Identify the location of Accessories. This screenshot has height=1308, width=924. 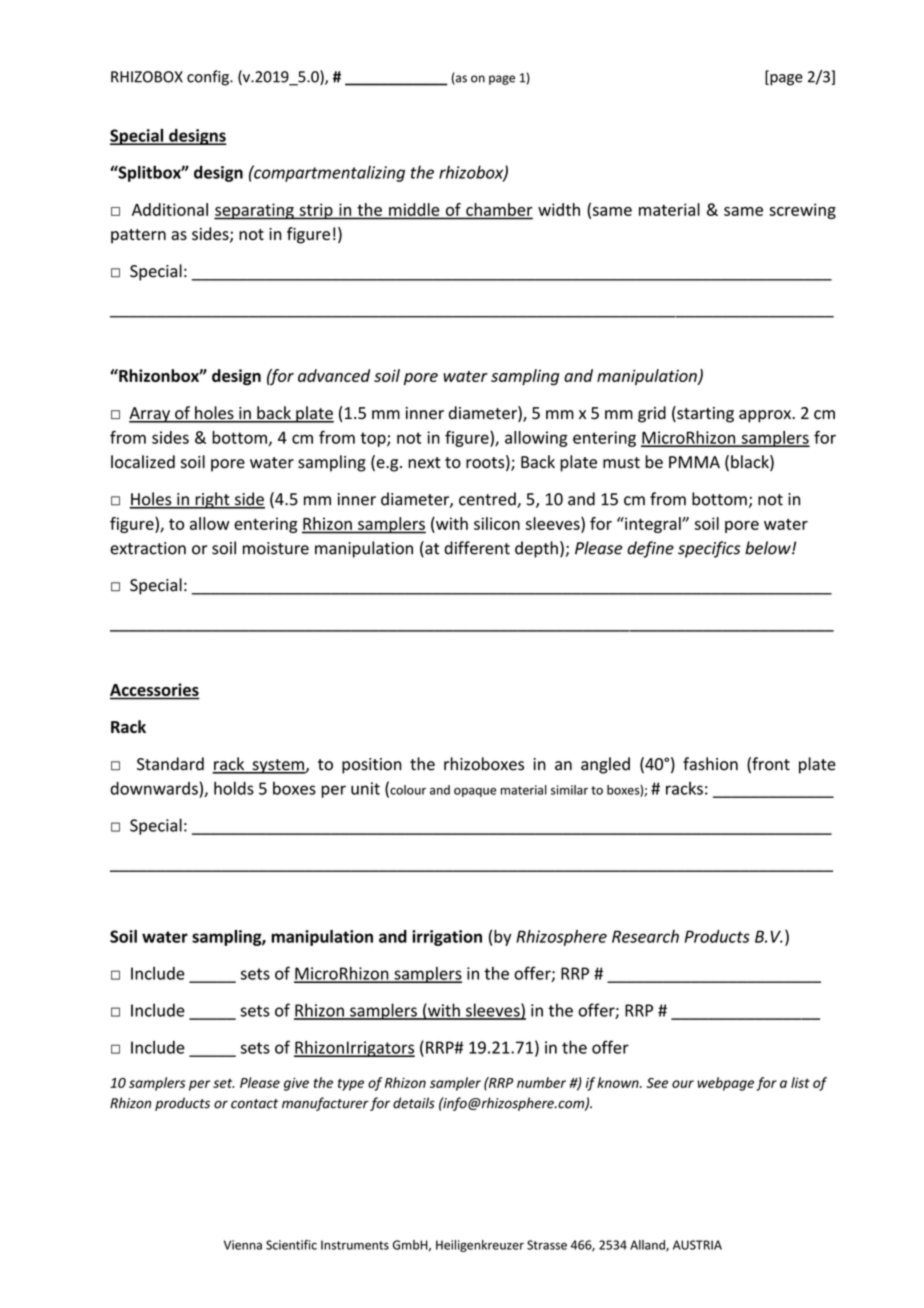
(155, 691).
